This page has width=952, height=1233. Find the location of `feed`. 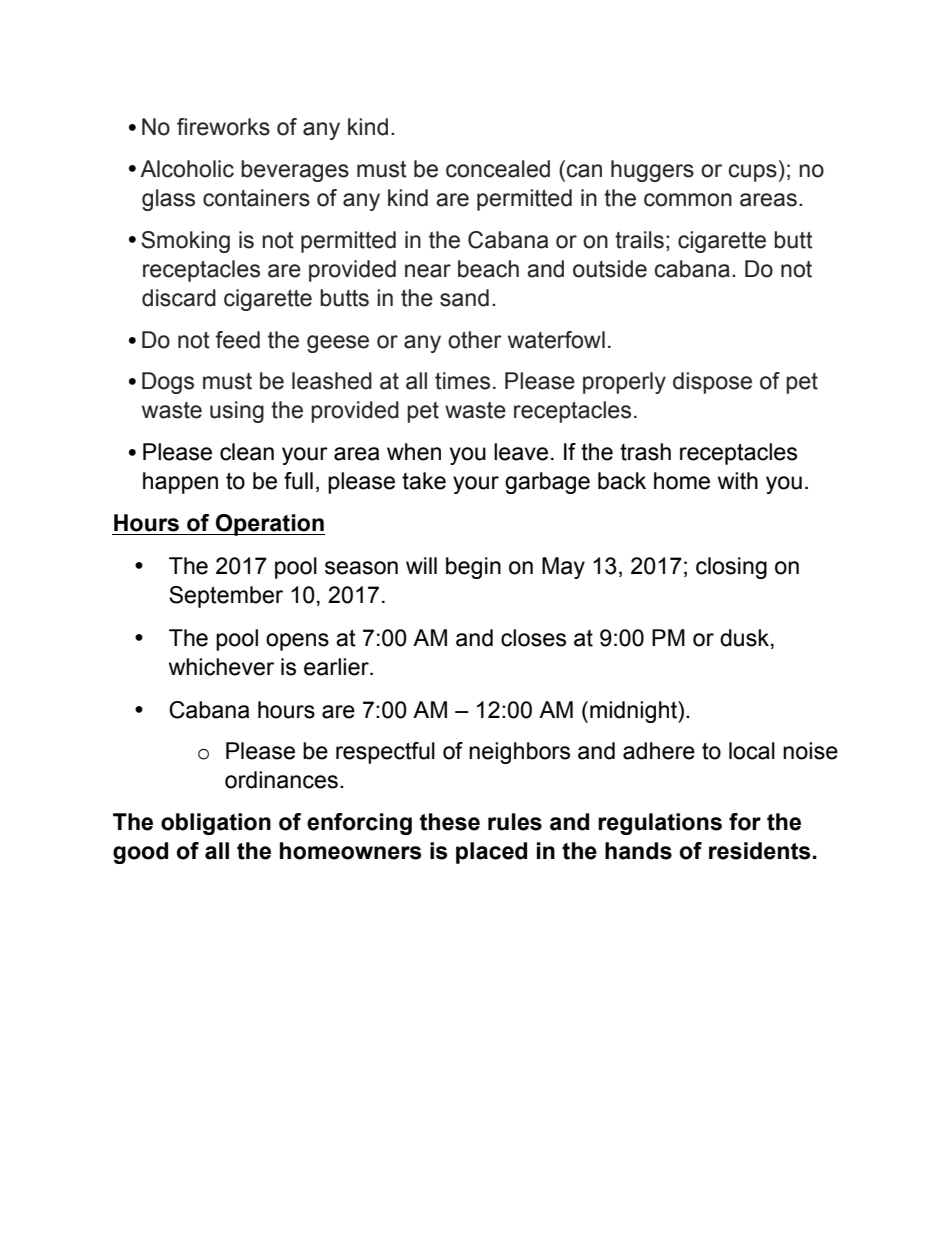

feed is located at coordinates (237, 340).
